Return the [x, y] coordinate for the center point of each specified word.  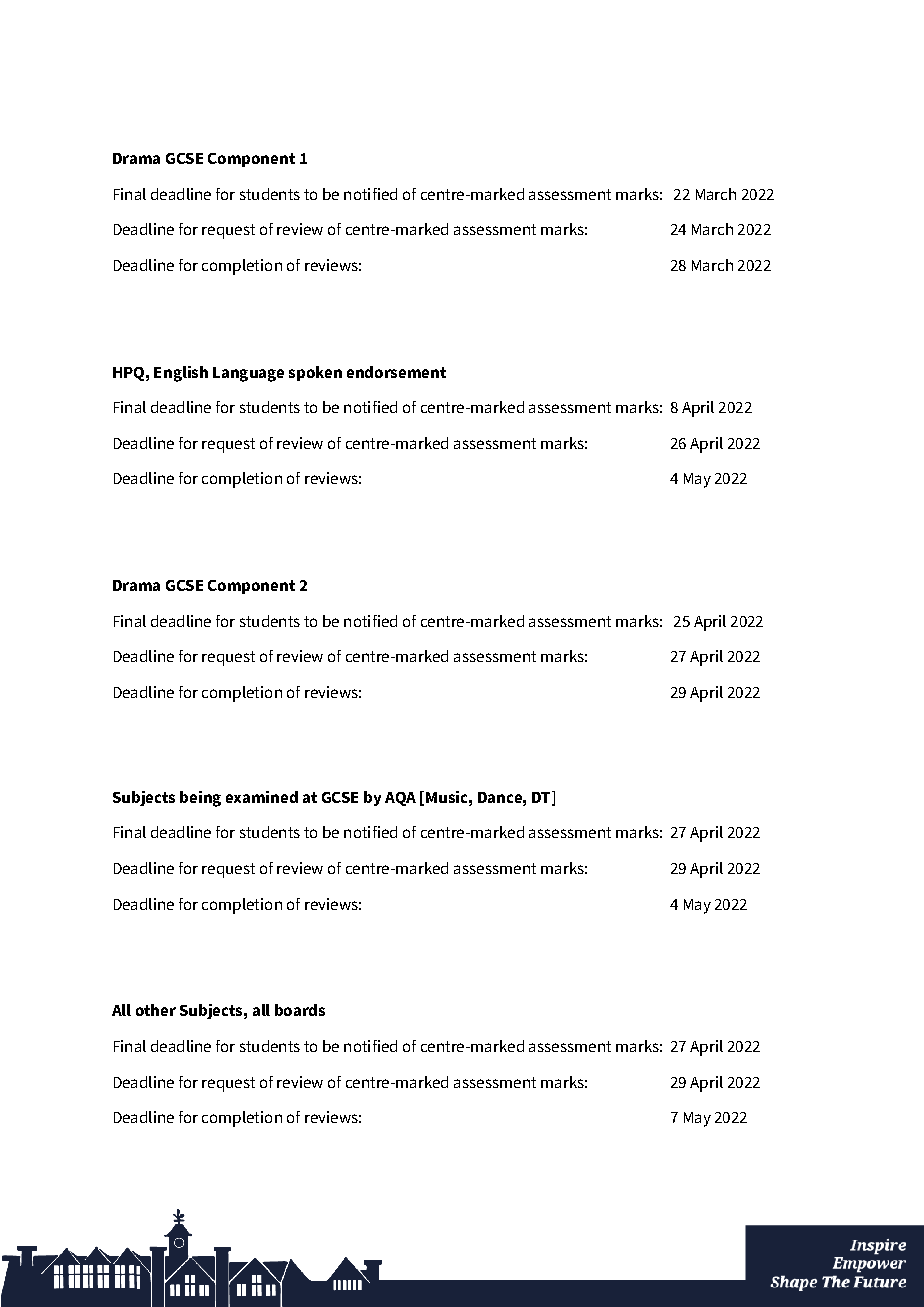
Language [248, 374]
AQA [400, 799]
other [156, 1010]
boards [300, 1010]
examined [262, 797]
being [200, 799]
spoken [315, 373]
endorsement [396, 372]
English [181, 374]
